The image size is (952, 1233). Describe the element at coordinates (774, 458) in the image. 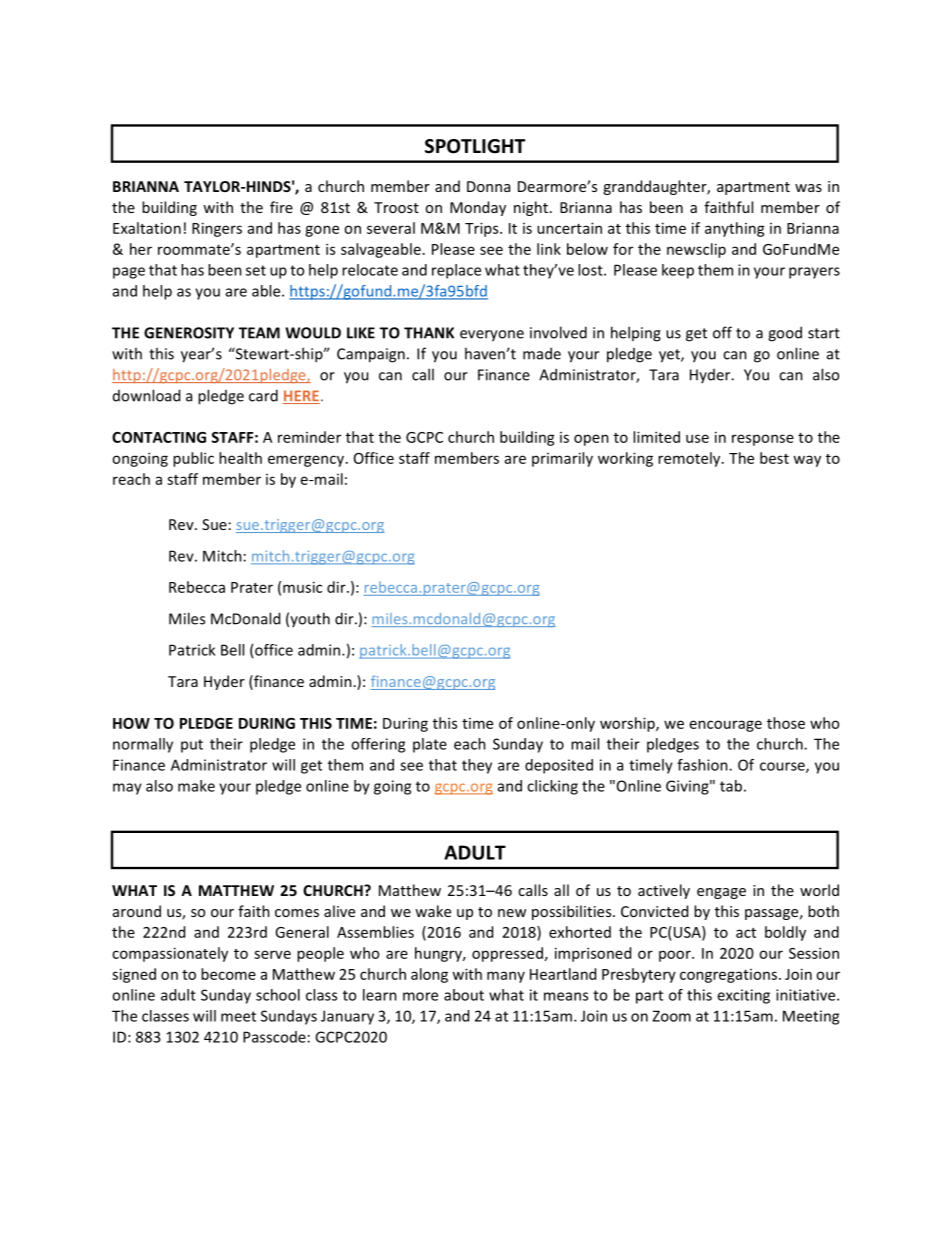

I see `best` at that location.
